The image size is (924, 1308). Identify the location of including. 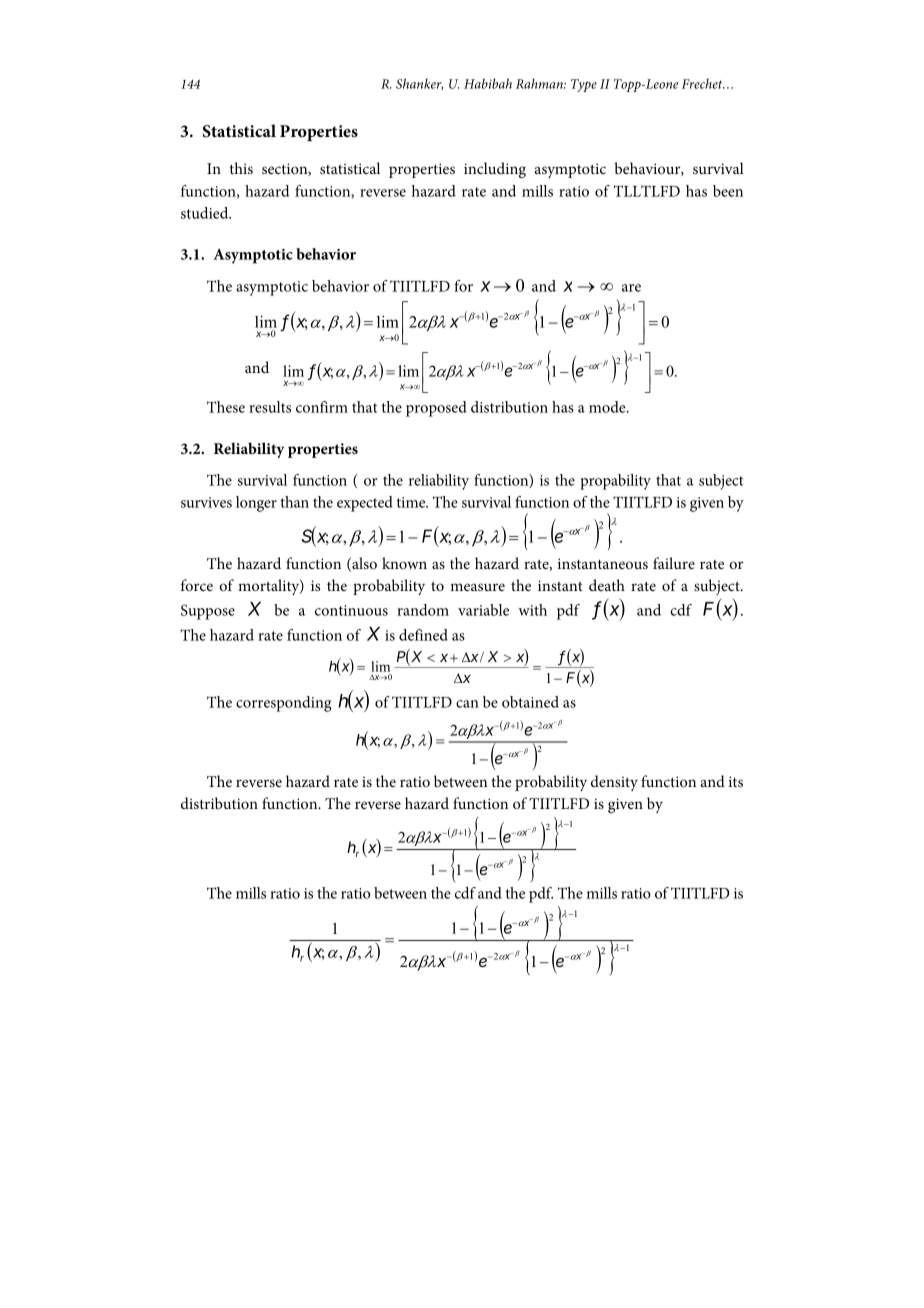
(495, 170).
